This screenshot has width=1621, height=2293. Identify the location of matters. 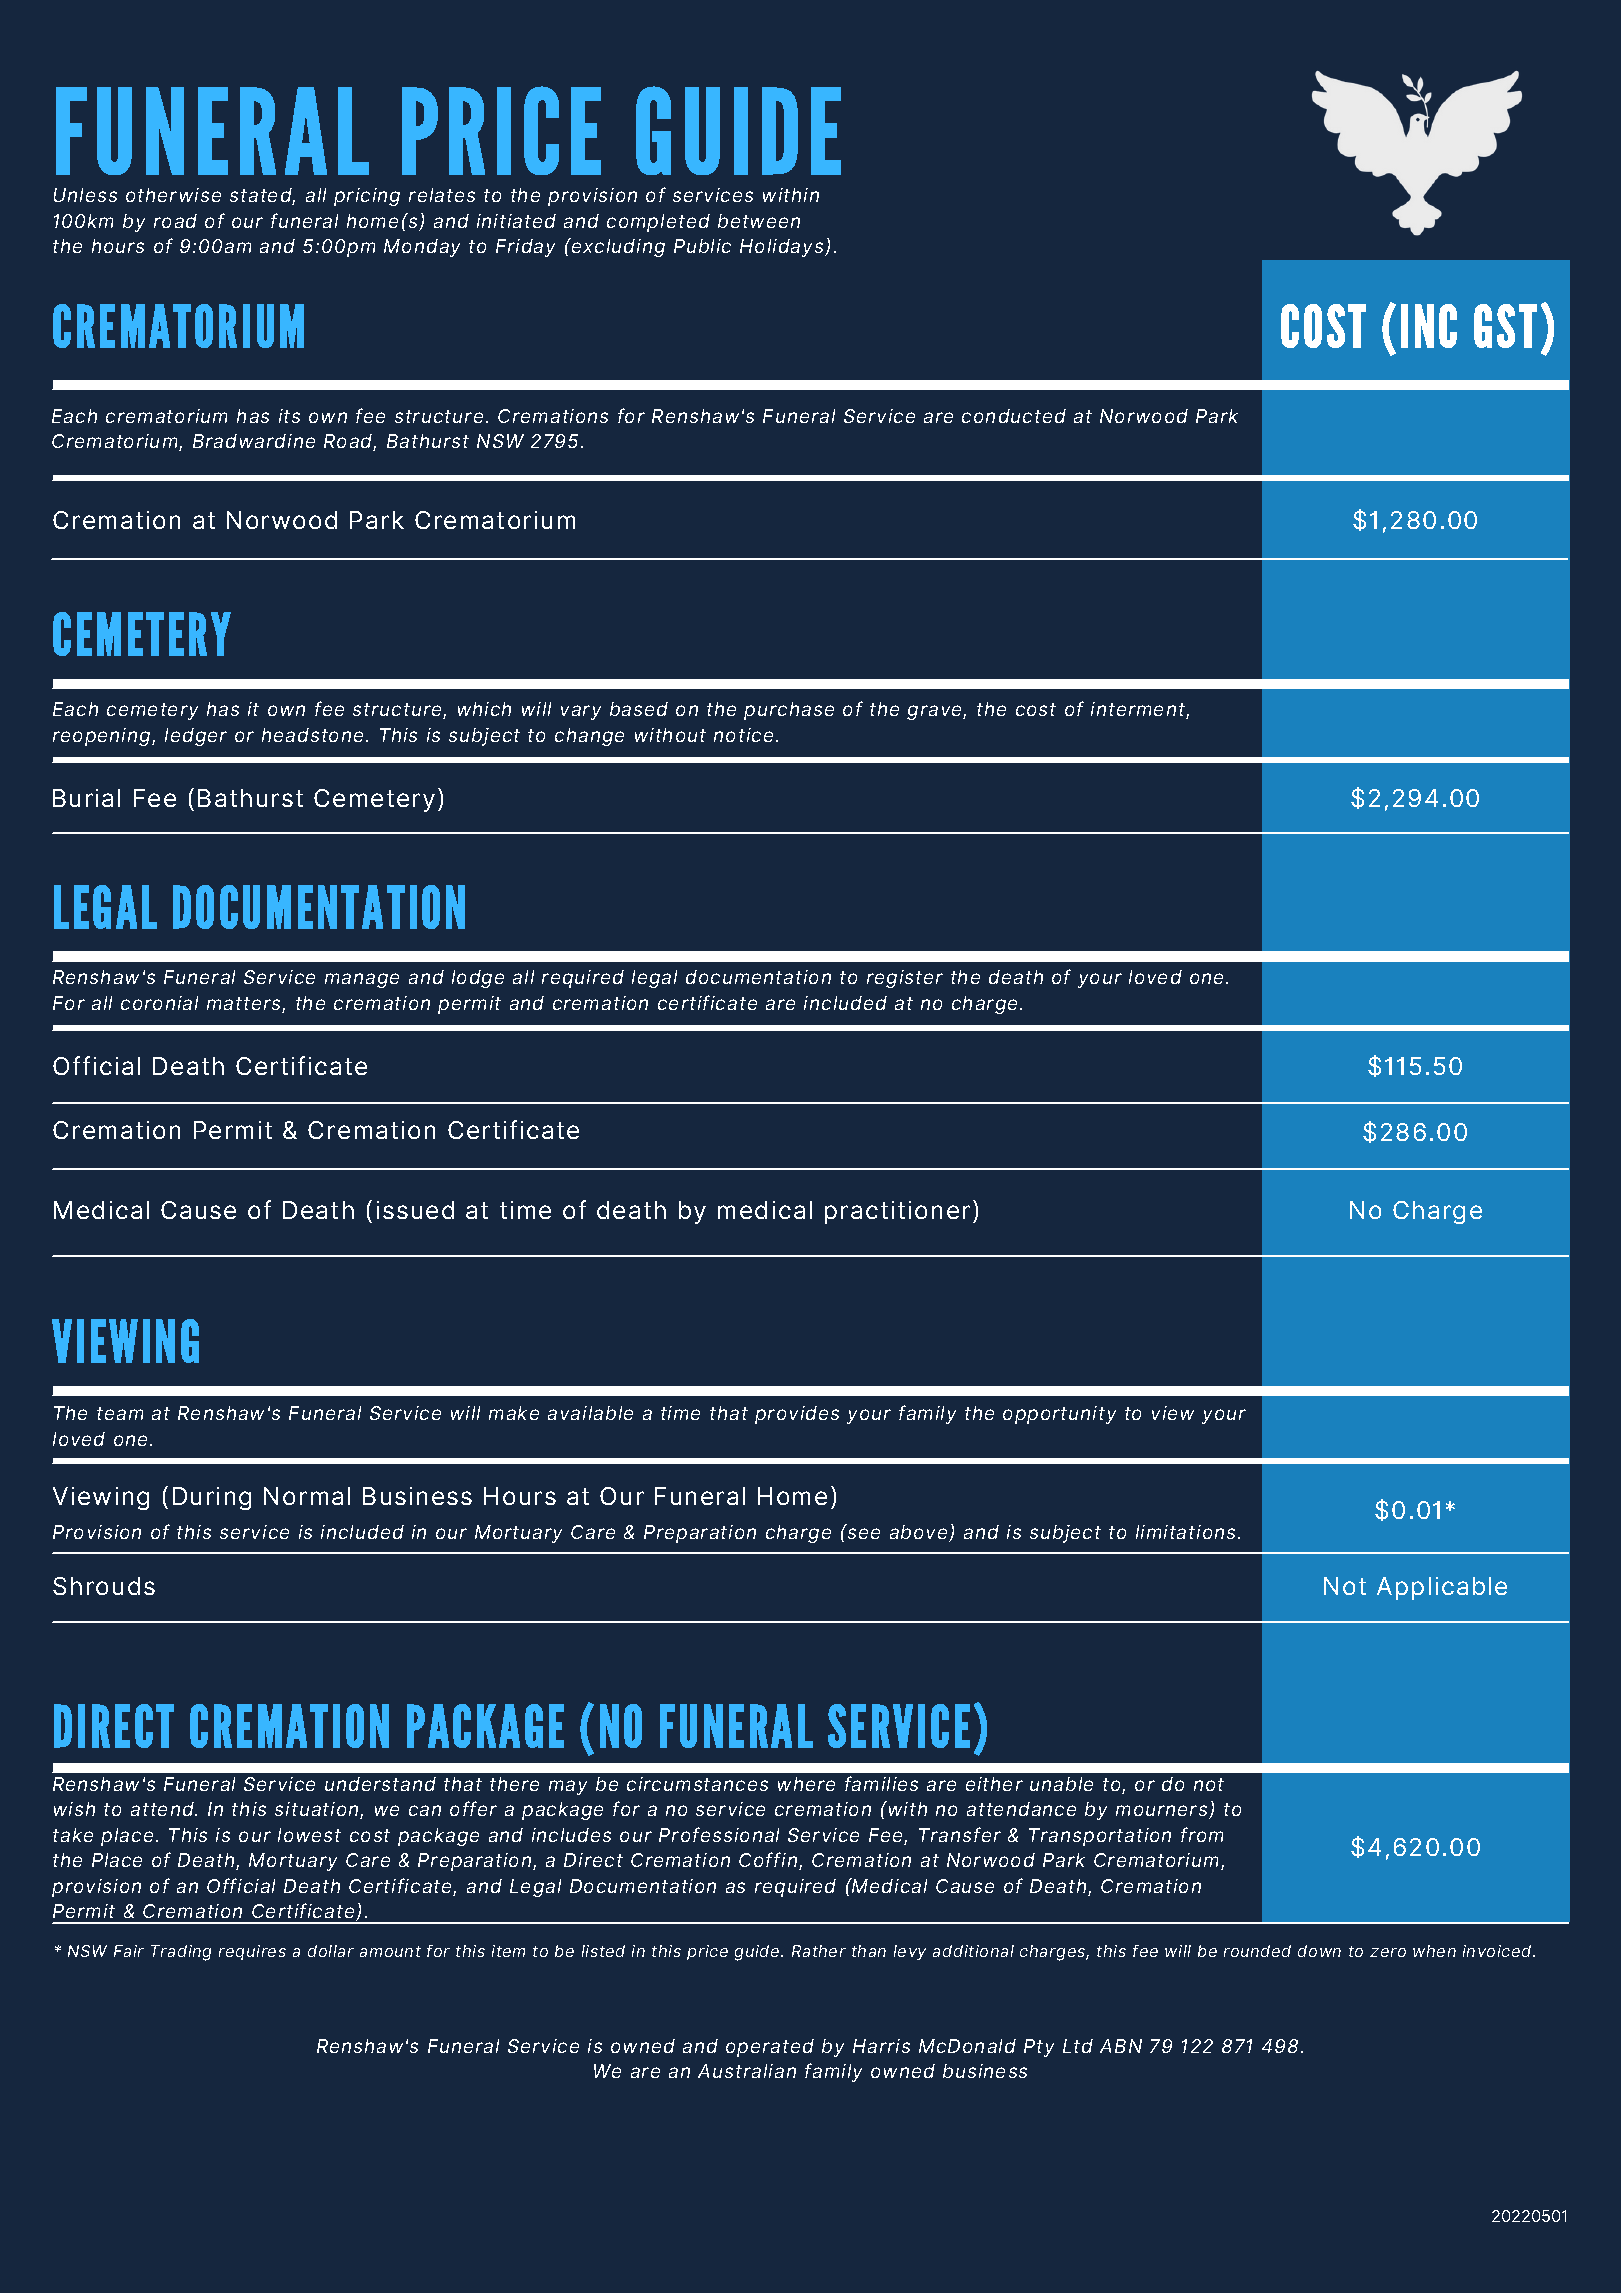
(245, 1005).
